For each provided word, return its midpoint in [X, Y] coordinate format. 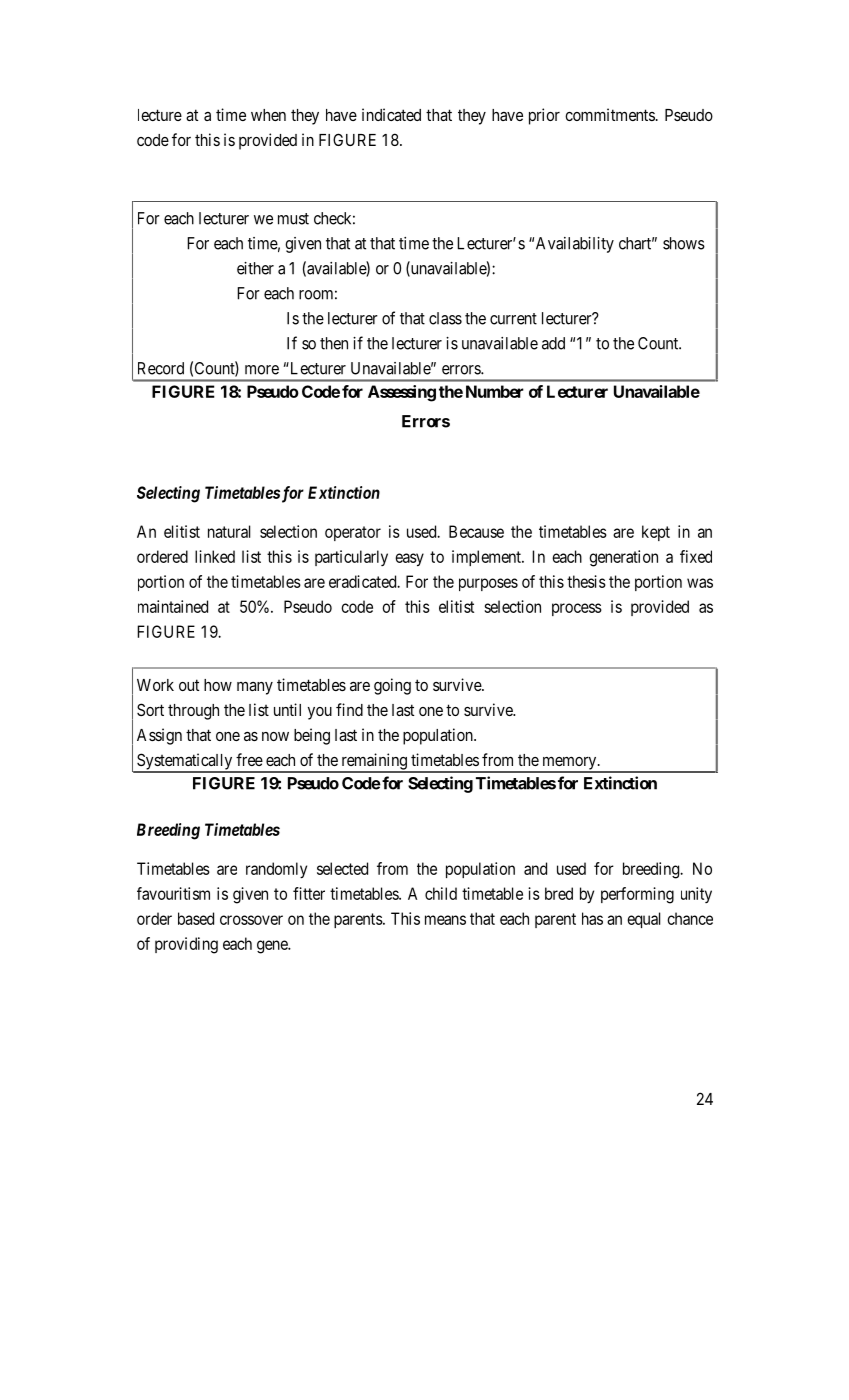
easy [409, 559]
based [196, 918]
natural [229, 531]
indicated [391, 114]
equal [643, 920]
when [268, 115]
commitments [610, 114]
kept [656, 533]
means [445, 920]
